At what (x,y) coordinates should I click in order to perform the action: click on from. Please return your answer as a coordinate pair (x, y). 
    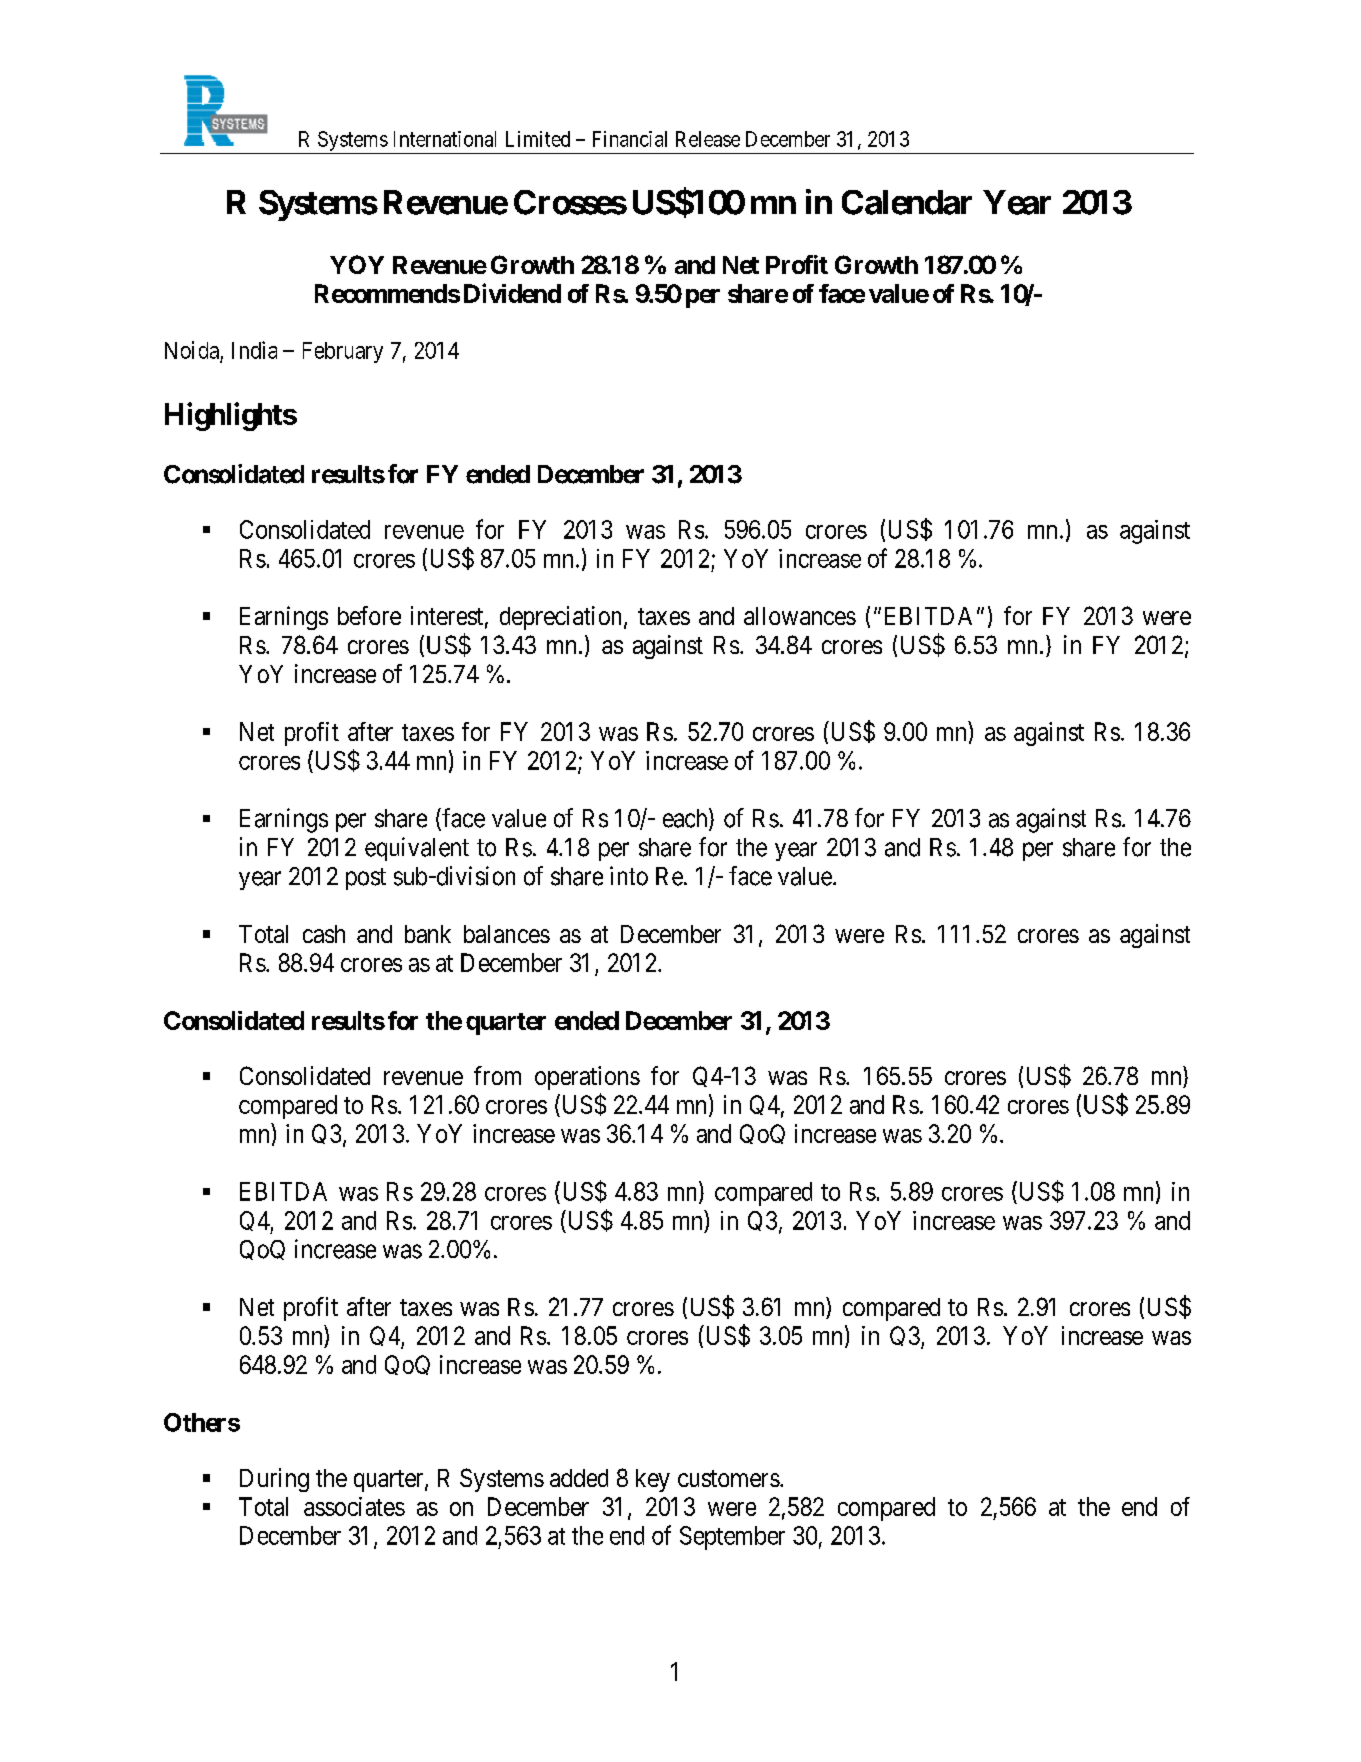
    Looking at the image, I should click on (497, 1075).
